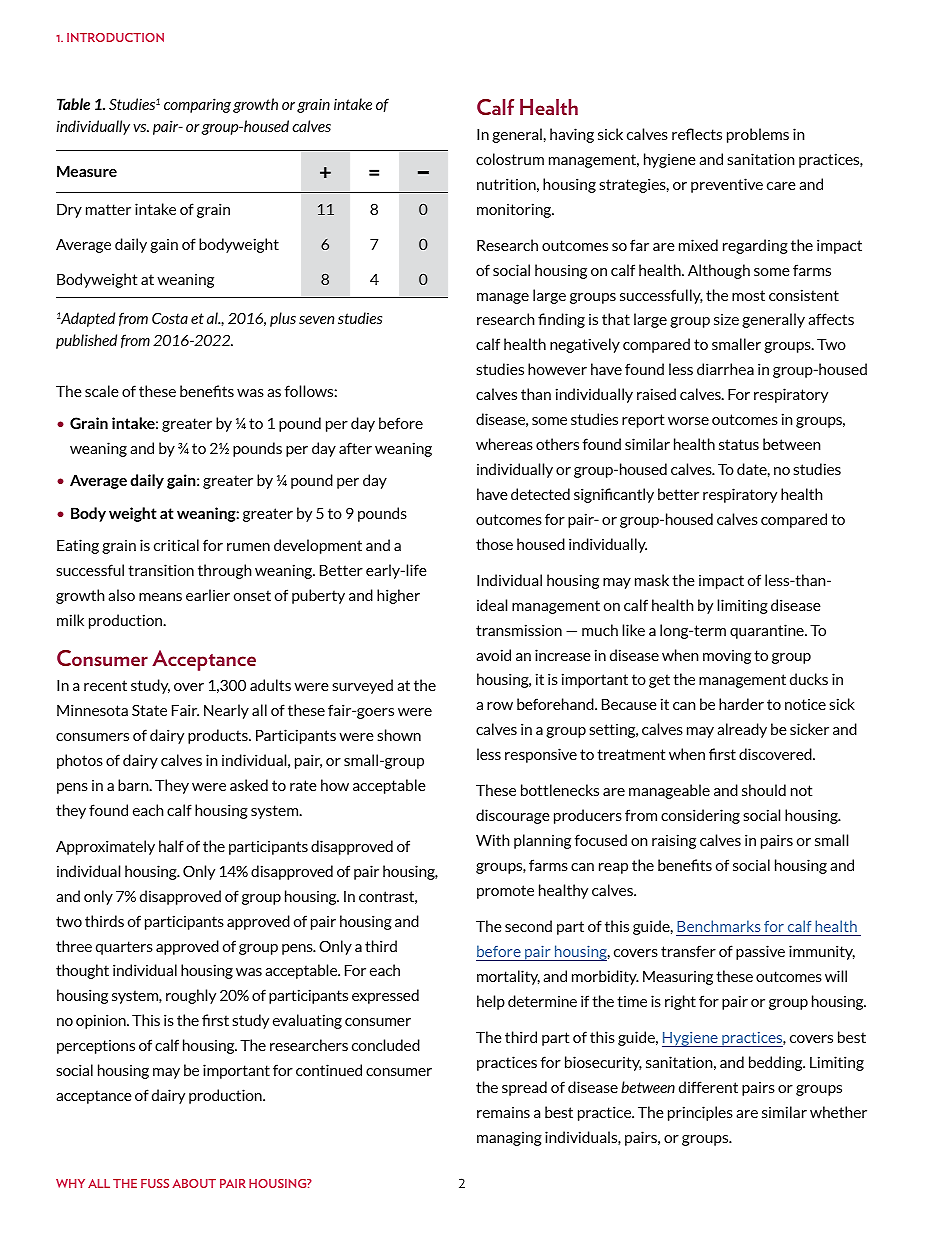 The width and height of the image is (952, 1233). Describe the element at coordinates (513, 816) in the image. I see `discourage` at that location.
